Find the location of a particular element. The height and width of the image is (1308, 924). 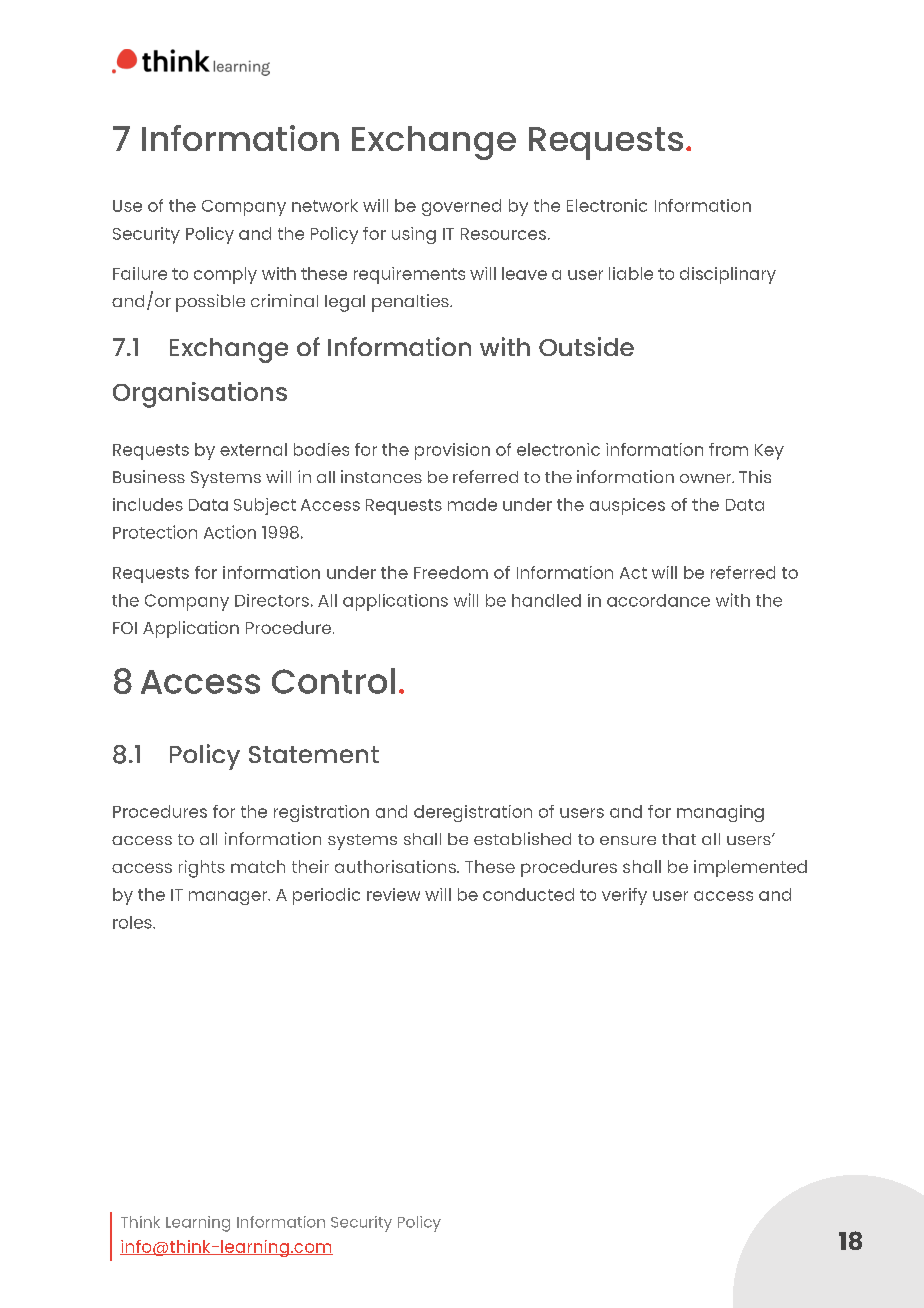

accordance is located at coordinates (658, 600).
